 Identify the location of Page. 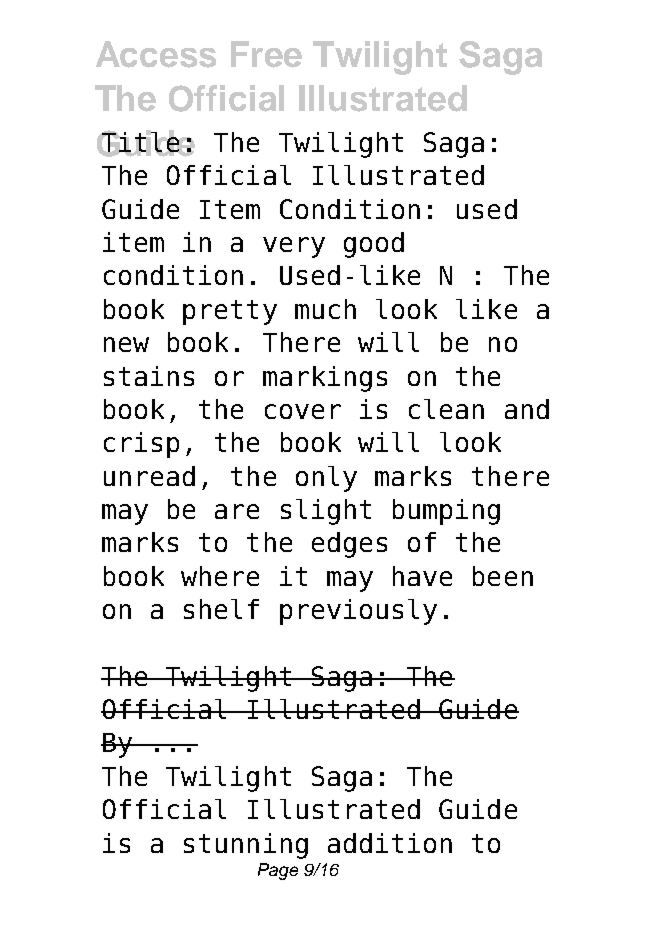
(278, 871).
